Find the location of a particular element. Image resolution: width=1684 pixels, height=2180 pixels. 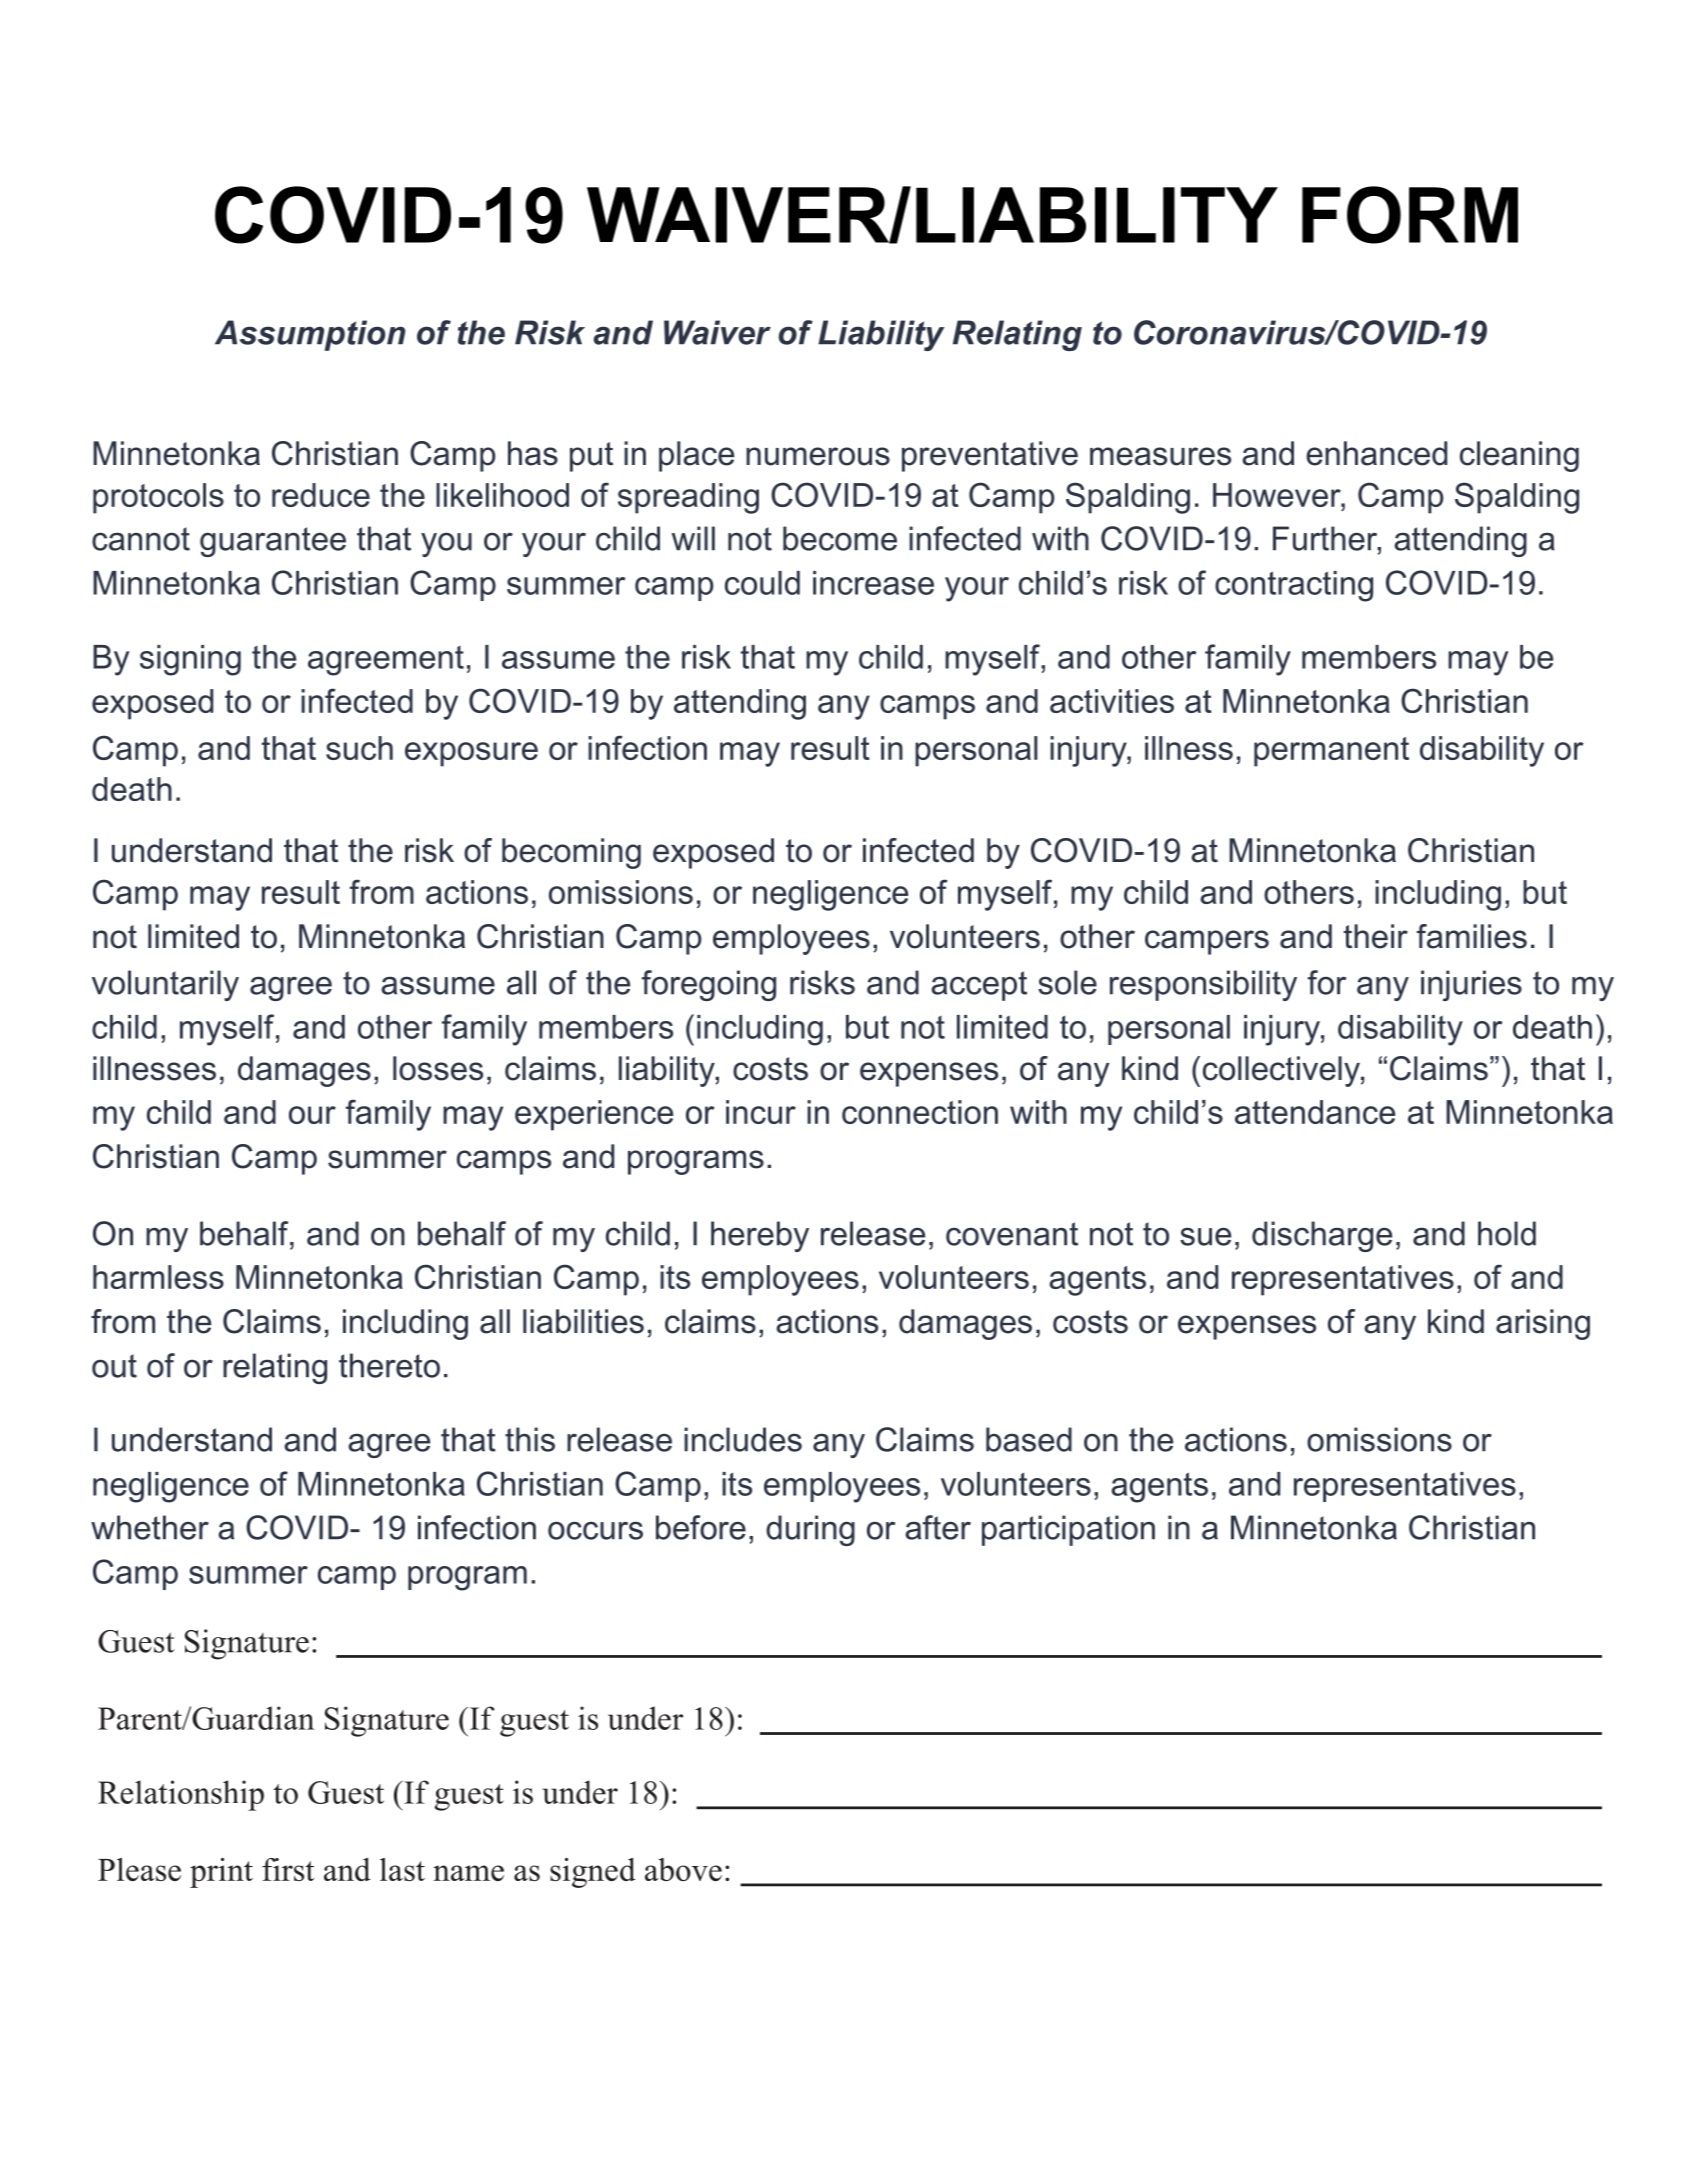

above is located at coordinates (683, 1869).
